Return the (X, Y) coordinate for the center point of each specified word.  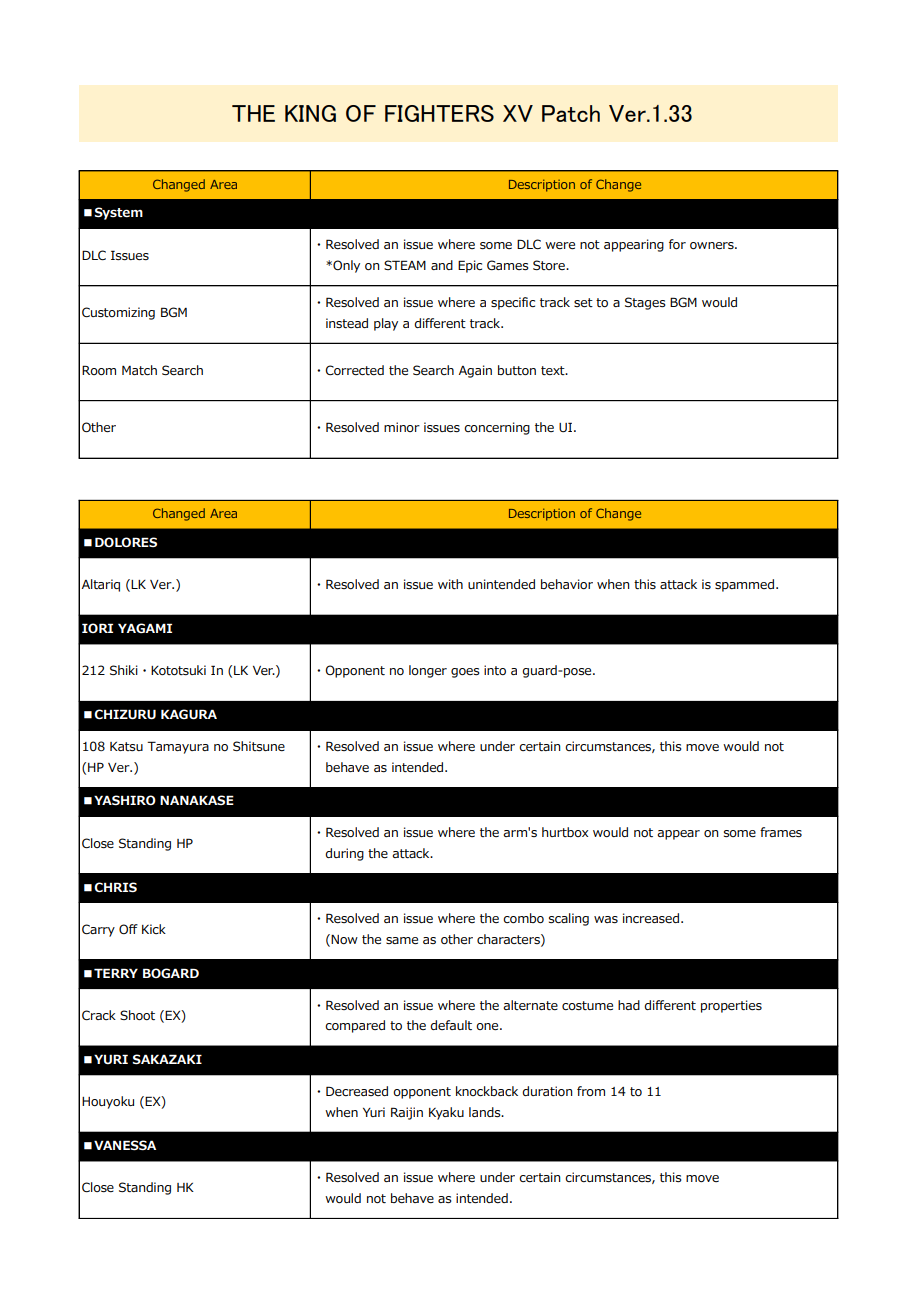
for (677, 244)
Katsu (126, 746)
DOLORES (126, 542)
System (118, 213)
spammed (744, 585)
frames (781, 832)
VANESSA (125, 1145)
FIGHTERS (439, 113)
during (344, 854)
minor (402, 427)
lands (486, 1112)
